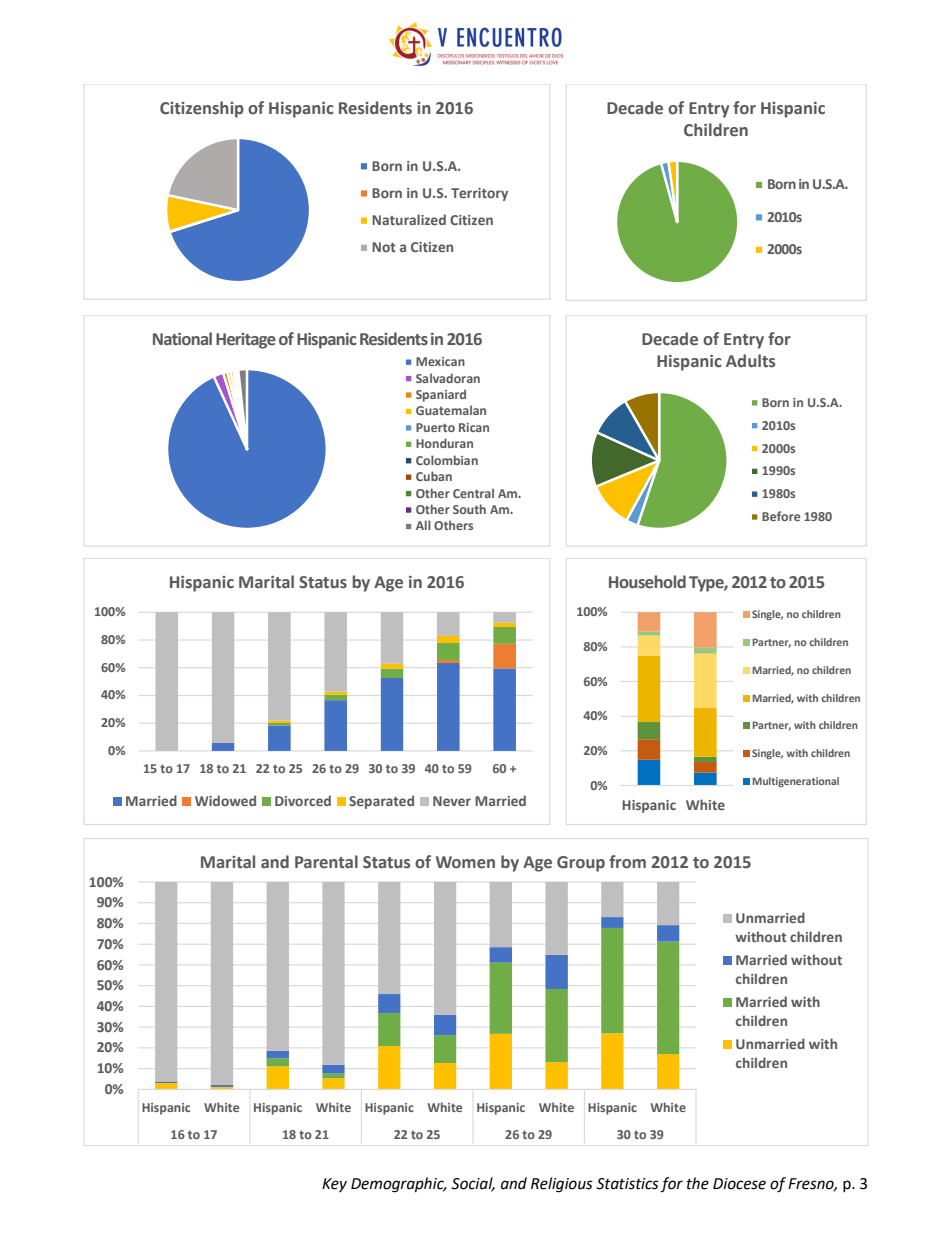  I want to click on Diocese, so click(739, 1184).
